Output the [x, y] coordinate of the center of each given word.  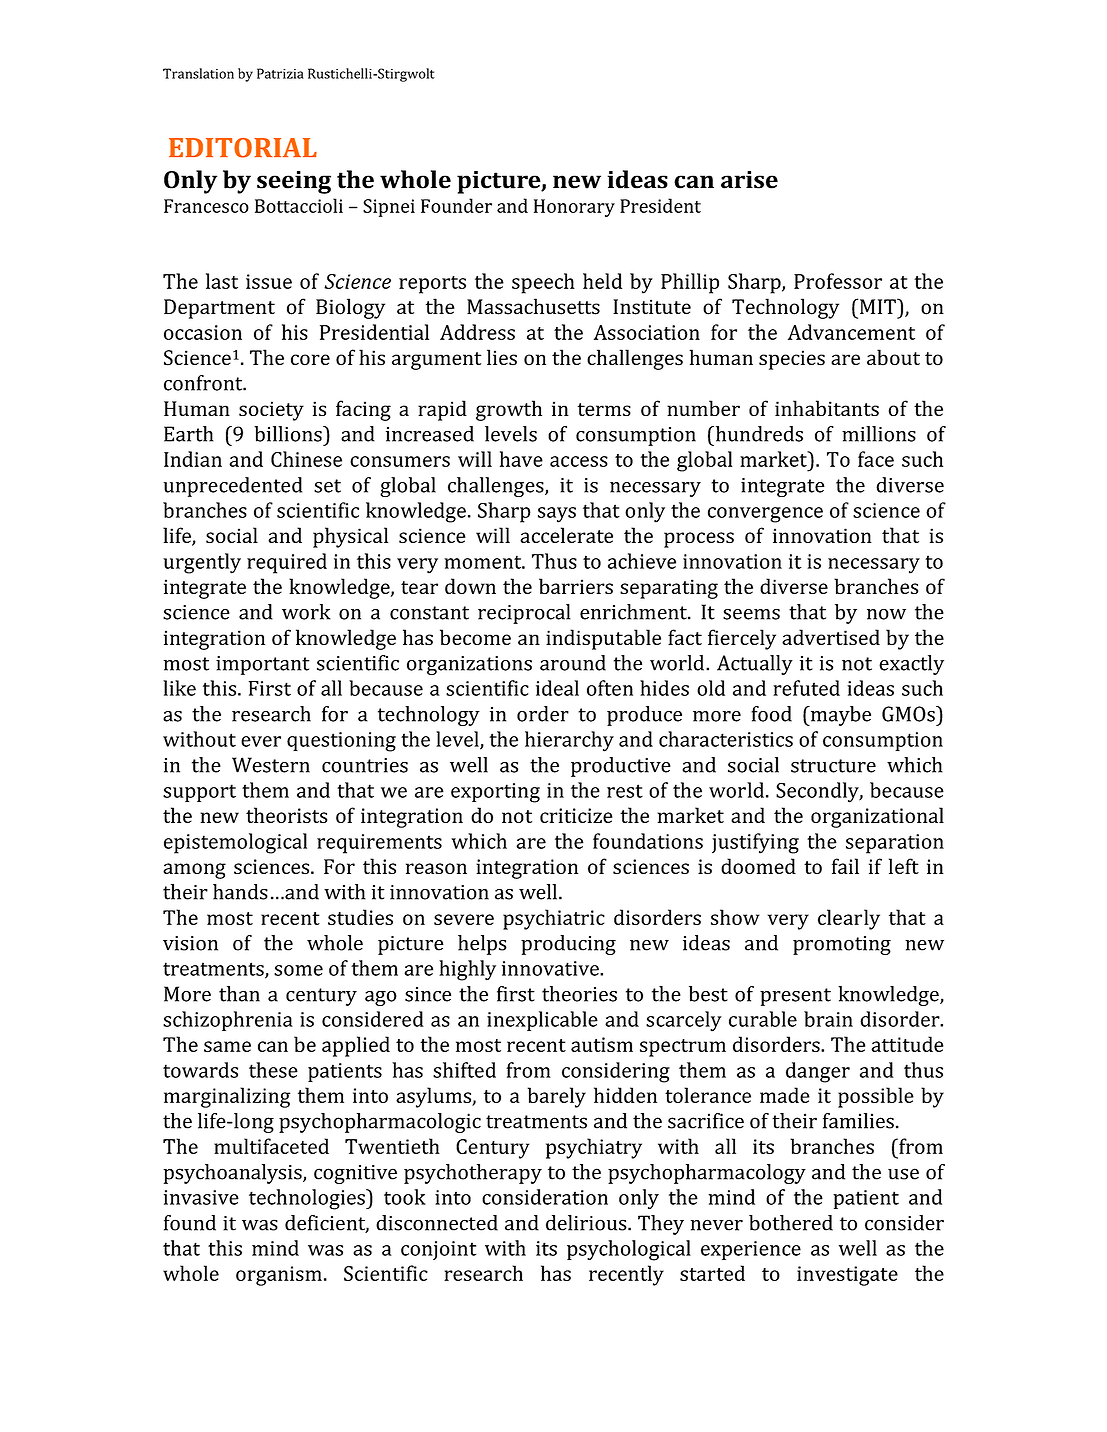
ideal [557, 688]
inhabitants [827, 408]
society [271, 411]
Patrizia [280, 73]
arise [749, 180]
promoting [842, 945]
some [298, 970]
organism [279, 1276]
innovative [551, 968]
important [263, 665]
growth [509, 410]
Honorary [574, 208]
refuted [806, 688]
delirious [587, 1223]
